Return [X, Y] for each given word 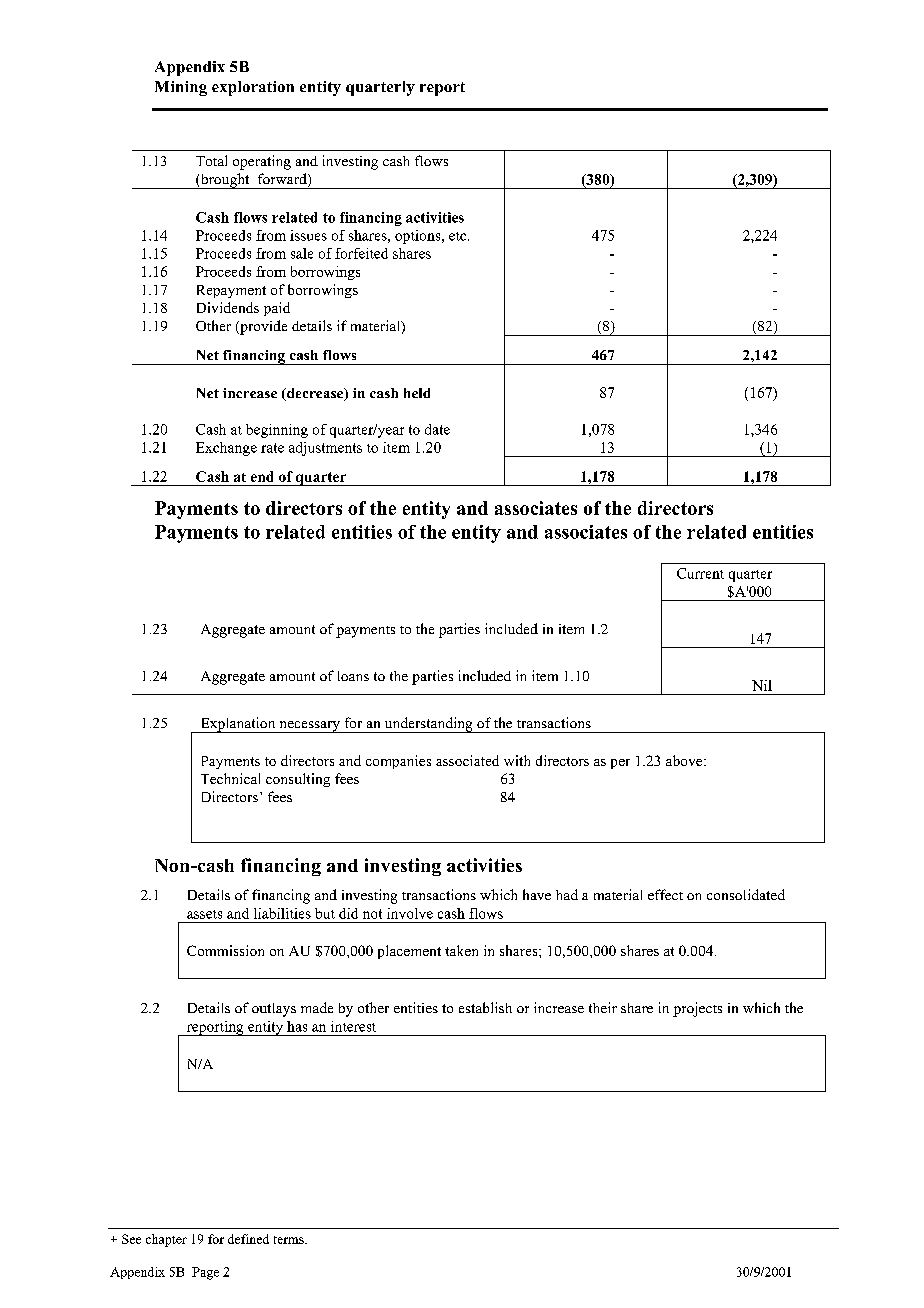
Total [211, 160]
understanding [428, 725]
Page [205, 1273]
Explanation [238, 725]
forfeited [361, 253]
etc [459, 236]
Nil [762, 685]
